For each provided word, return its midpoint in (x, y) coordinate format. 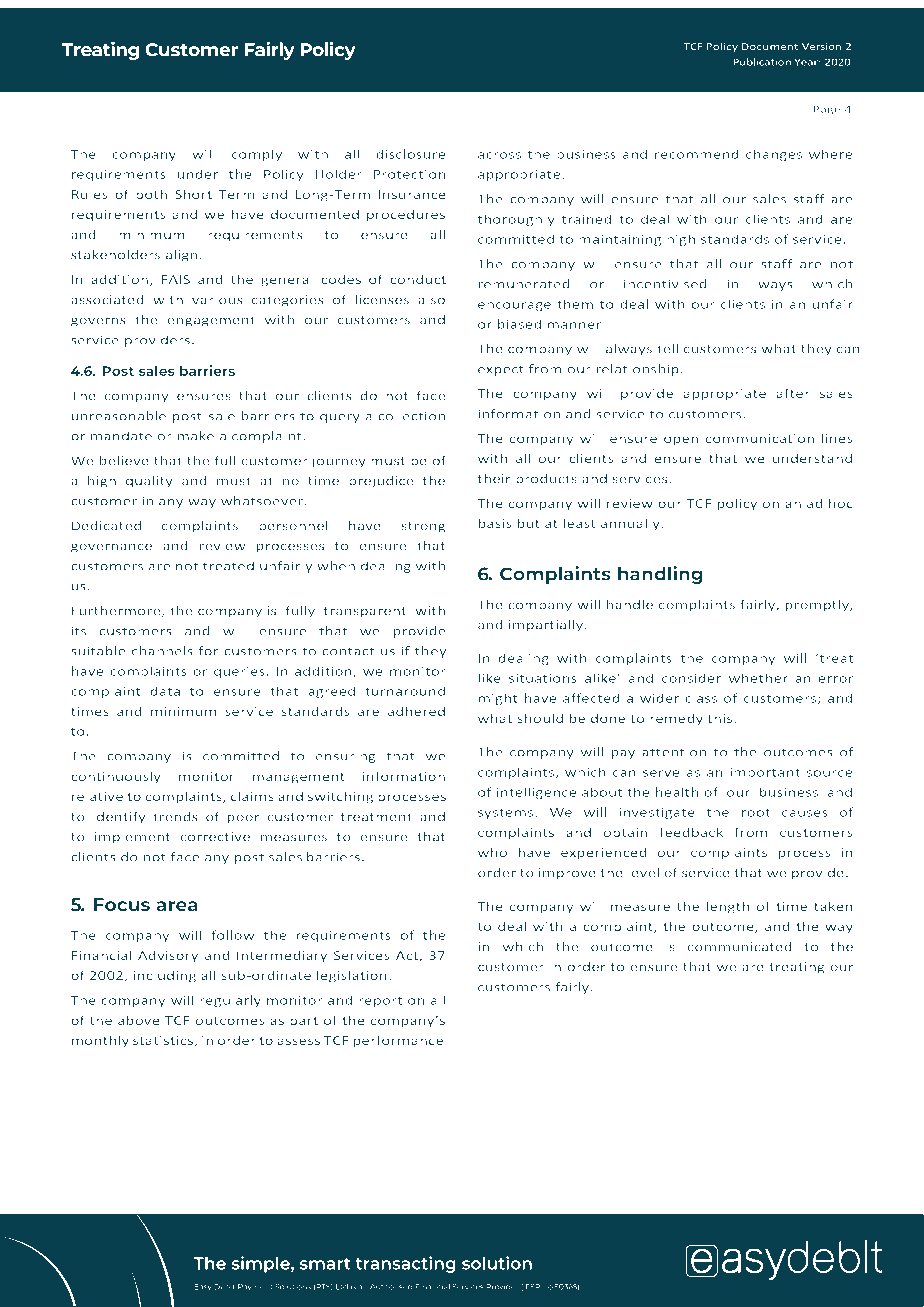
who (492, 852)
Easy (203, 1287)
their (494, 478)
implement (132, 838)
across (499, 155)
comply (257, 155)
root (756, 813)
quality (149, 482)
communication (759, 438)
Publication (762, 62)
